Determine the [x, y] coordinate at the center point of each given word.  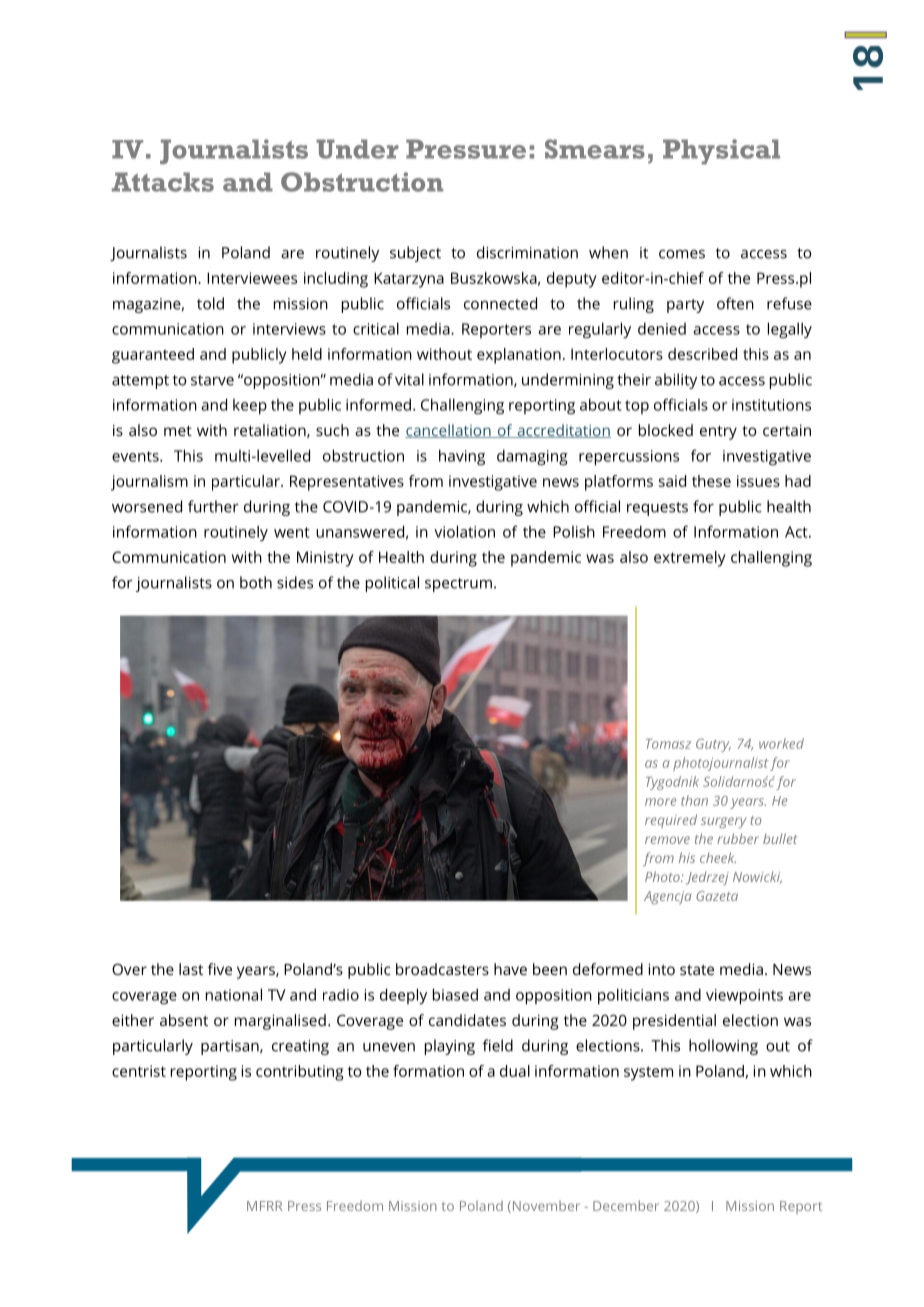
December [626, 1205]
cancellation [449, 431]
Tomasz [668, 744]
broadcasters [442, 969]
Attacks [163, 182]
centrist [139, 1071]
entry [718, 433]
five [220, 969]
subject [415, 254]
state [697, 970]
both [256, 582]
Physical [721, 152]
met [178, 431]
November [545, 1207]
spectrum [458, 585]
